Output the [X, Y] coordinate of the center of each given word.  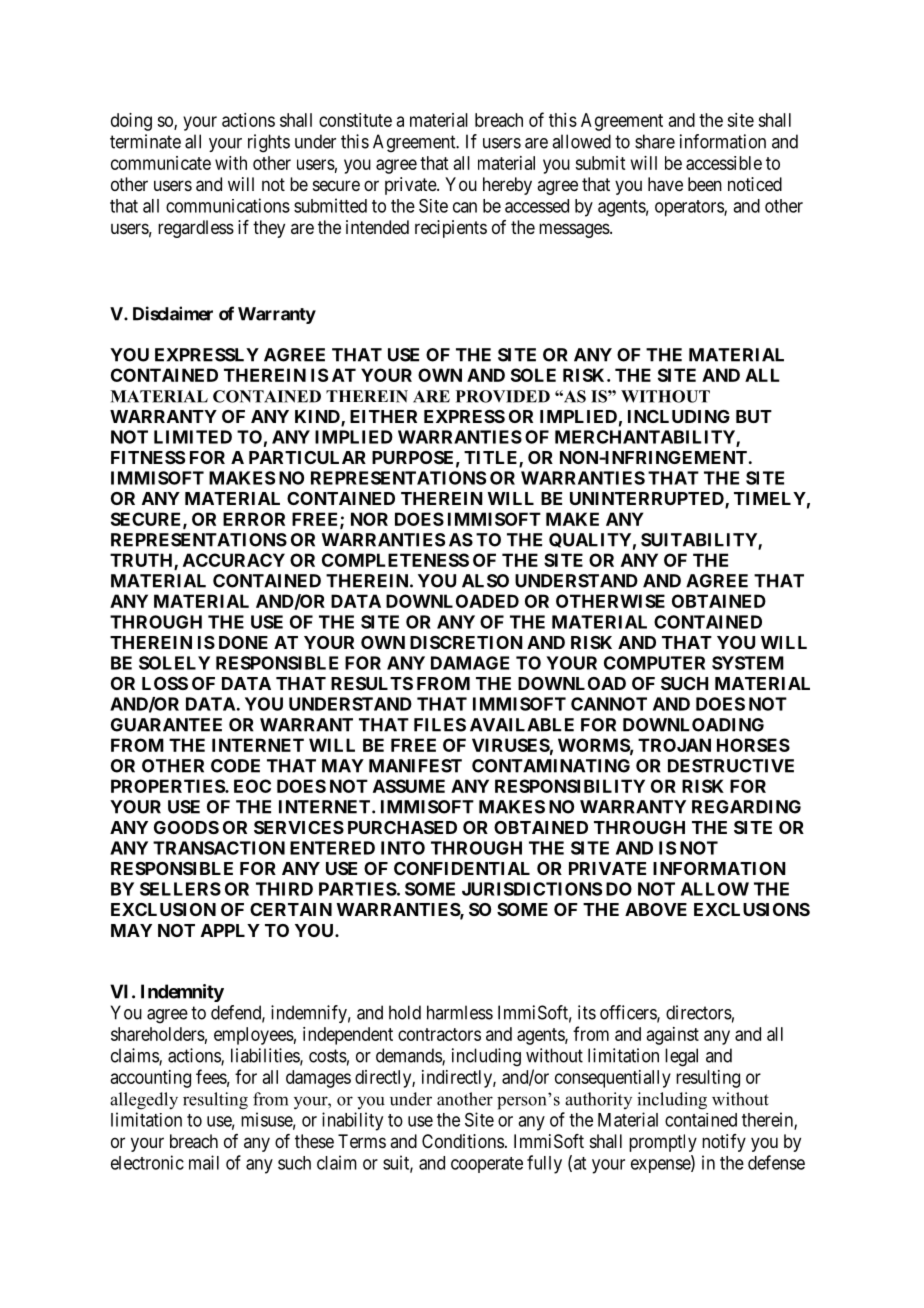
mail [204, 1162]
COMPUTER [654, 663]
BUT [754, 416]
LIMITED [193, 437]
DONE [243, 642]
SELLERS [180, 889]
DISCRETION [466, 642]
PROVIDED [503, 396]
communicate [161, 163]
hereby [507, 186]
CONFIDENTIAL [462, 868]
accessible [724, 163]
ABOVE [656, 909]
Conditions [463, 1141]
